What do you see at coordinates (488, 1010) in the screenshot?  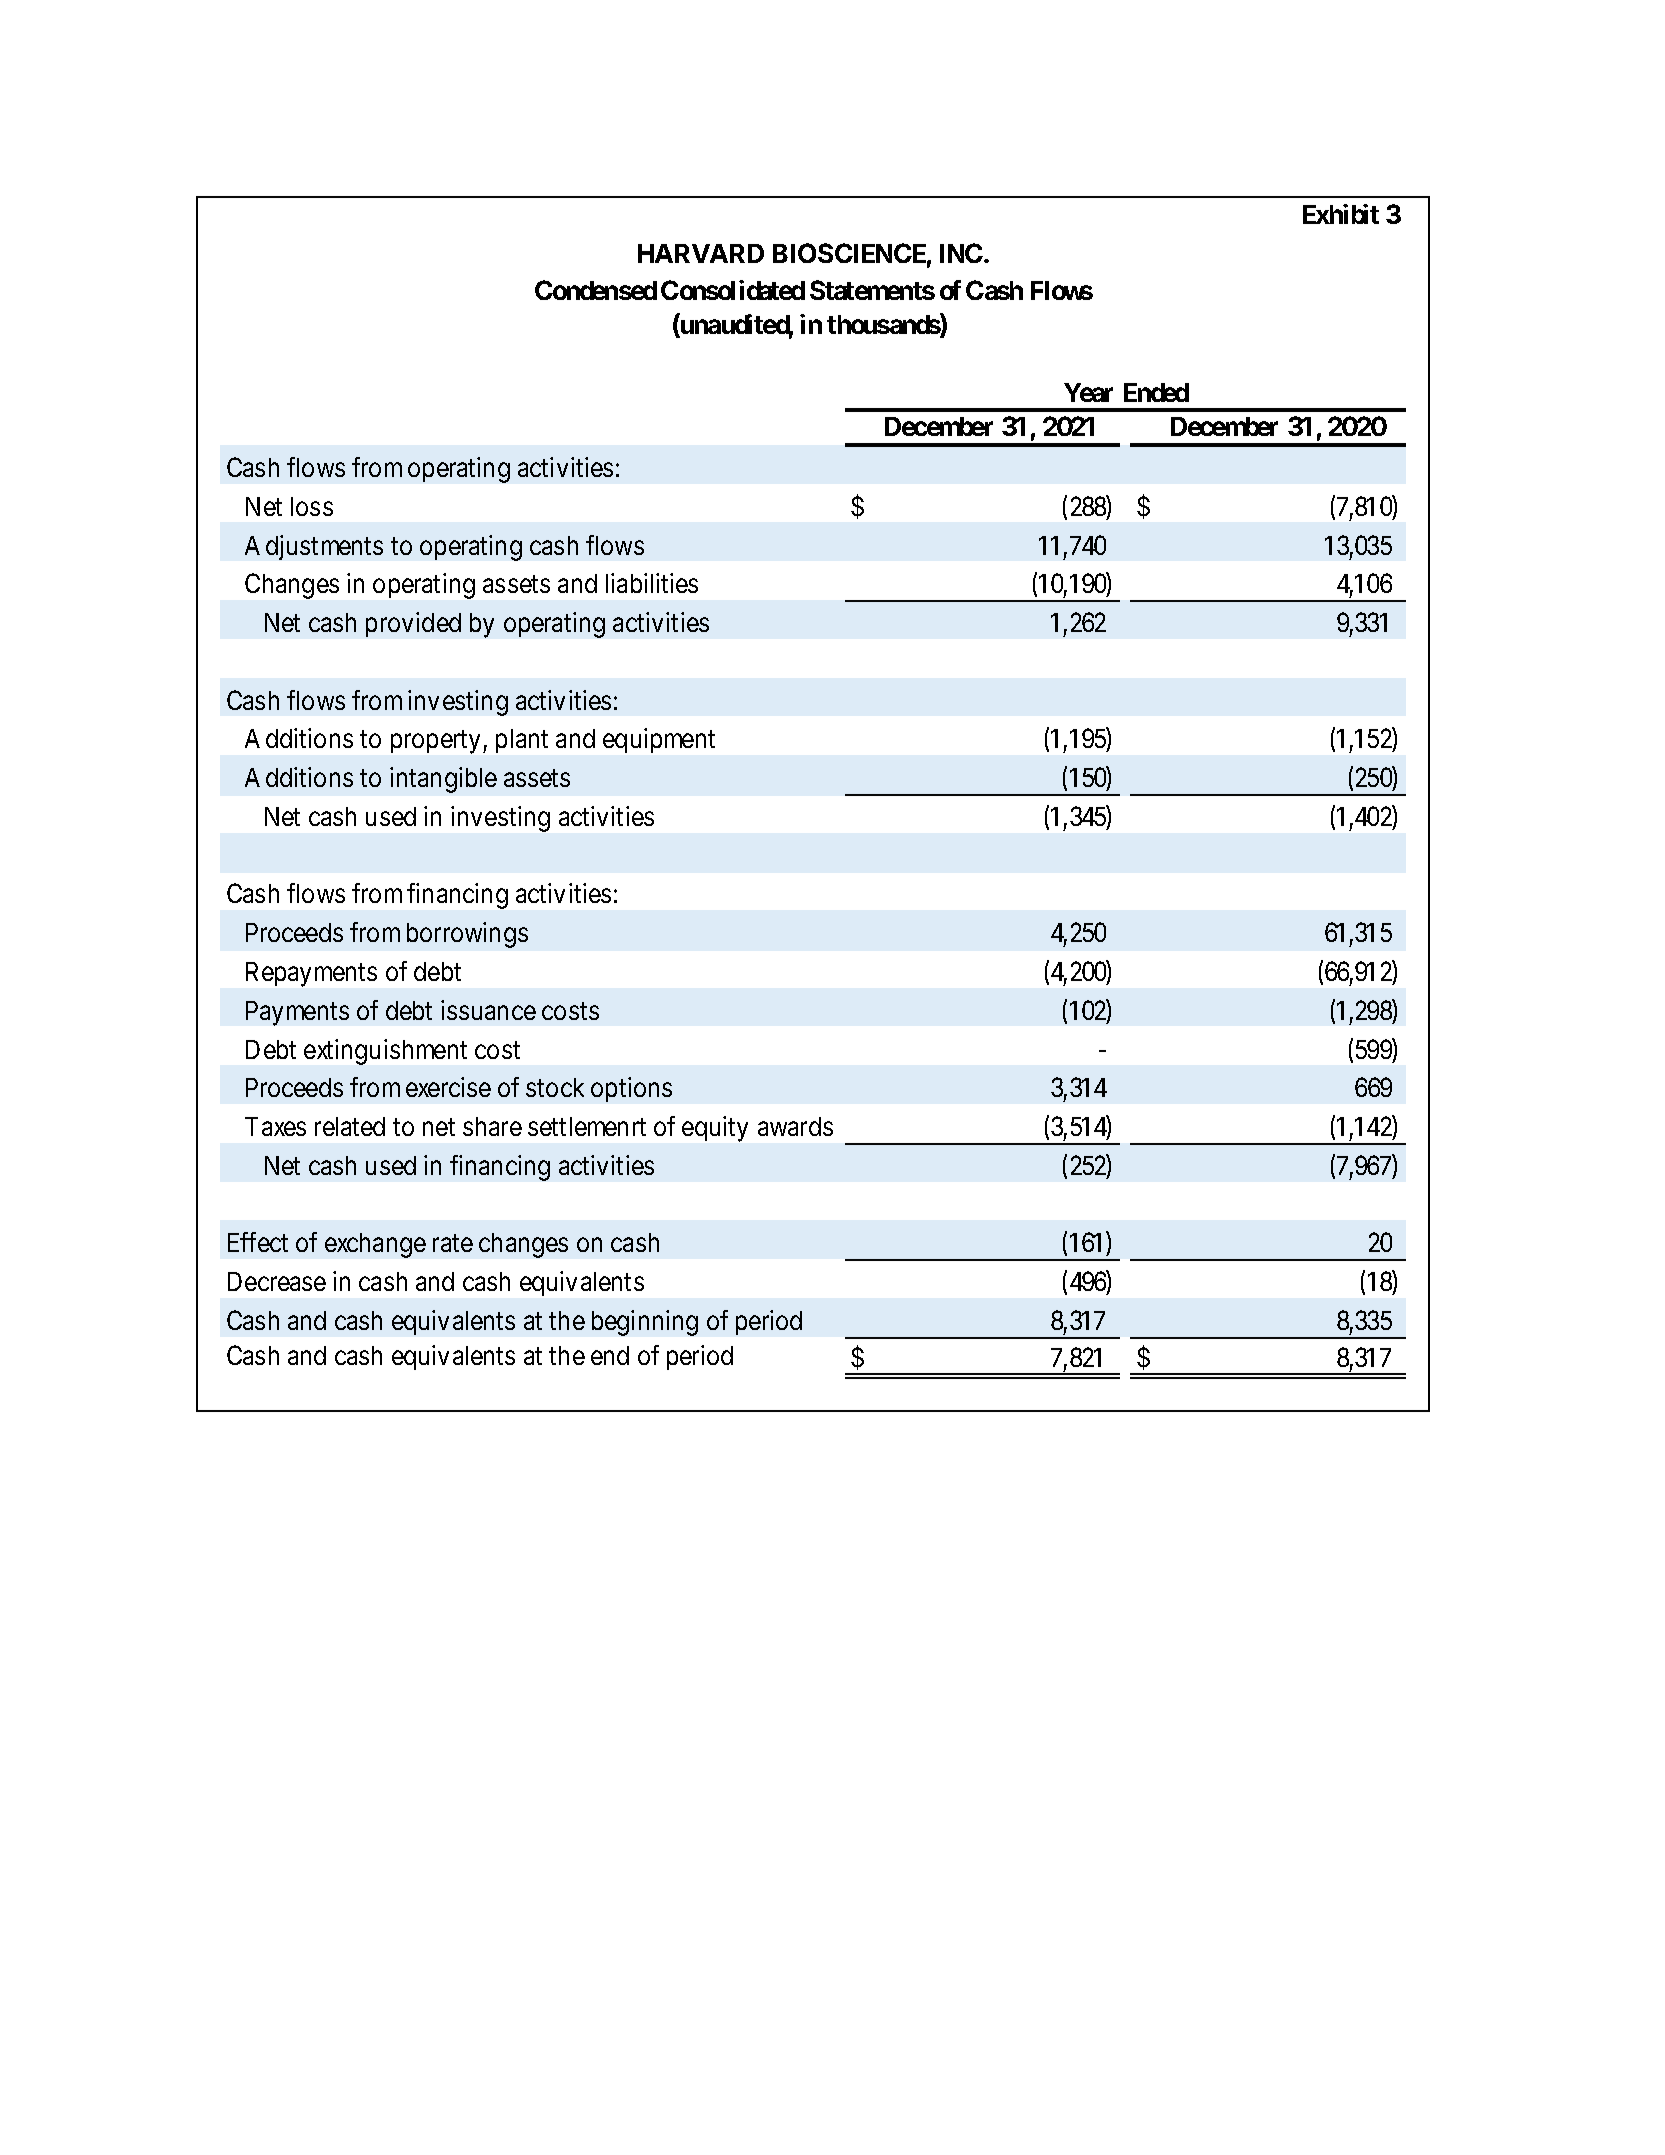 I see `issuance` at bounding box center [488, 1010].
